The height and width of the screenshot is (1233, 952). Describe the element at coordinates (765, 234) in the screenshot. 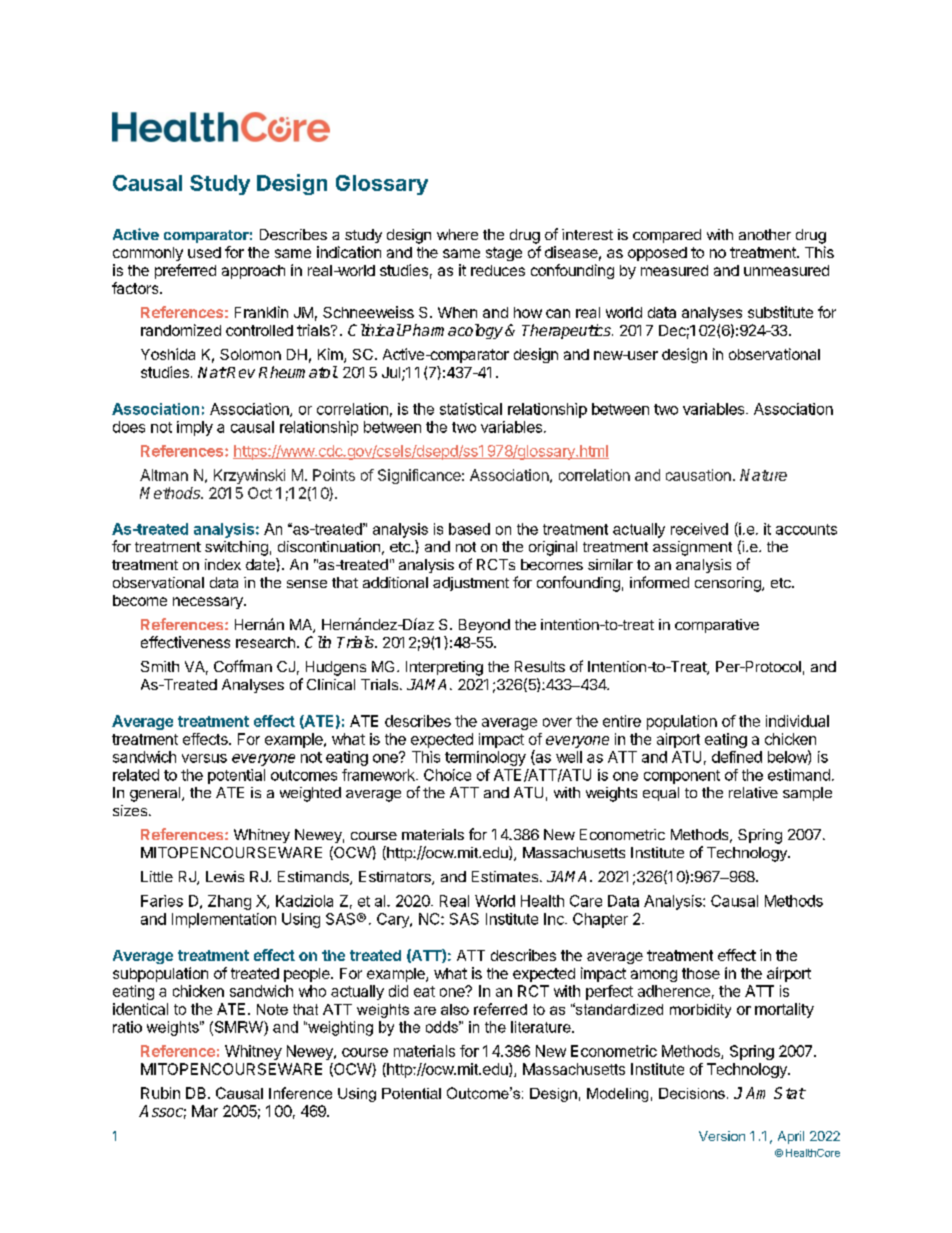

I see `another` at that location.
